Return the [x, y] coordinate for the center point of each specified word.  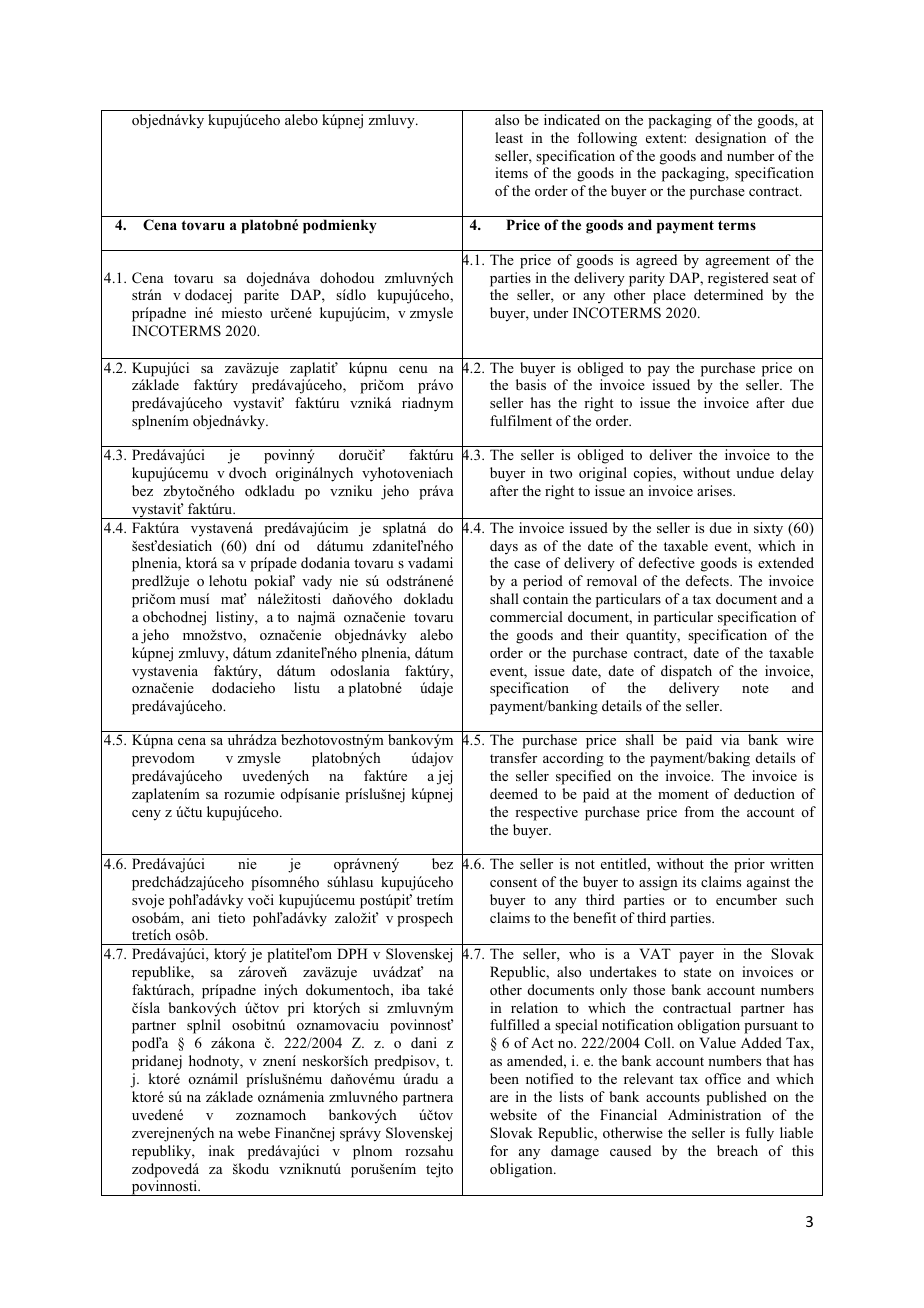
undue [755, 472]
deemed [514, 793]
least [509, 137]
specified [583, 777]
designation [730, 139]
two [561, 473]
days [504, 547]
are [499, 1098]
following [607, 139]
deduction [764, 793]
